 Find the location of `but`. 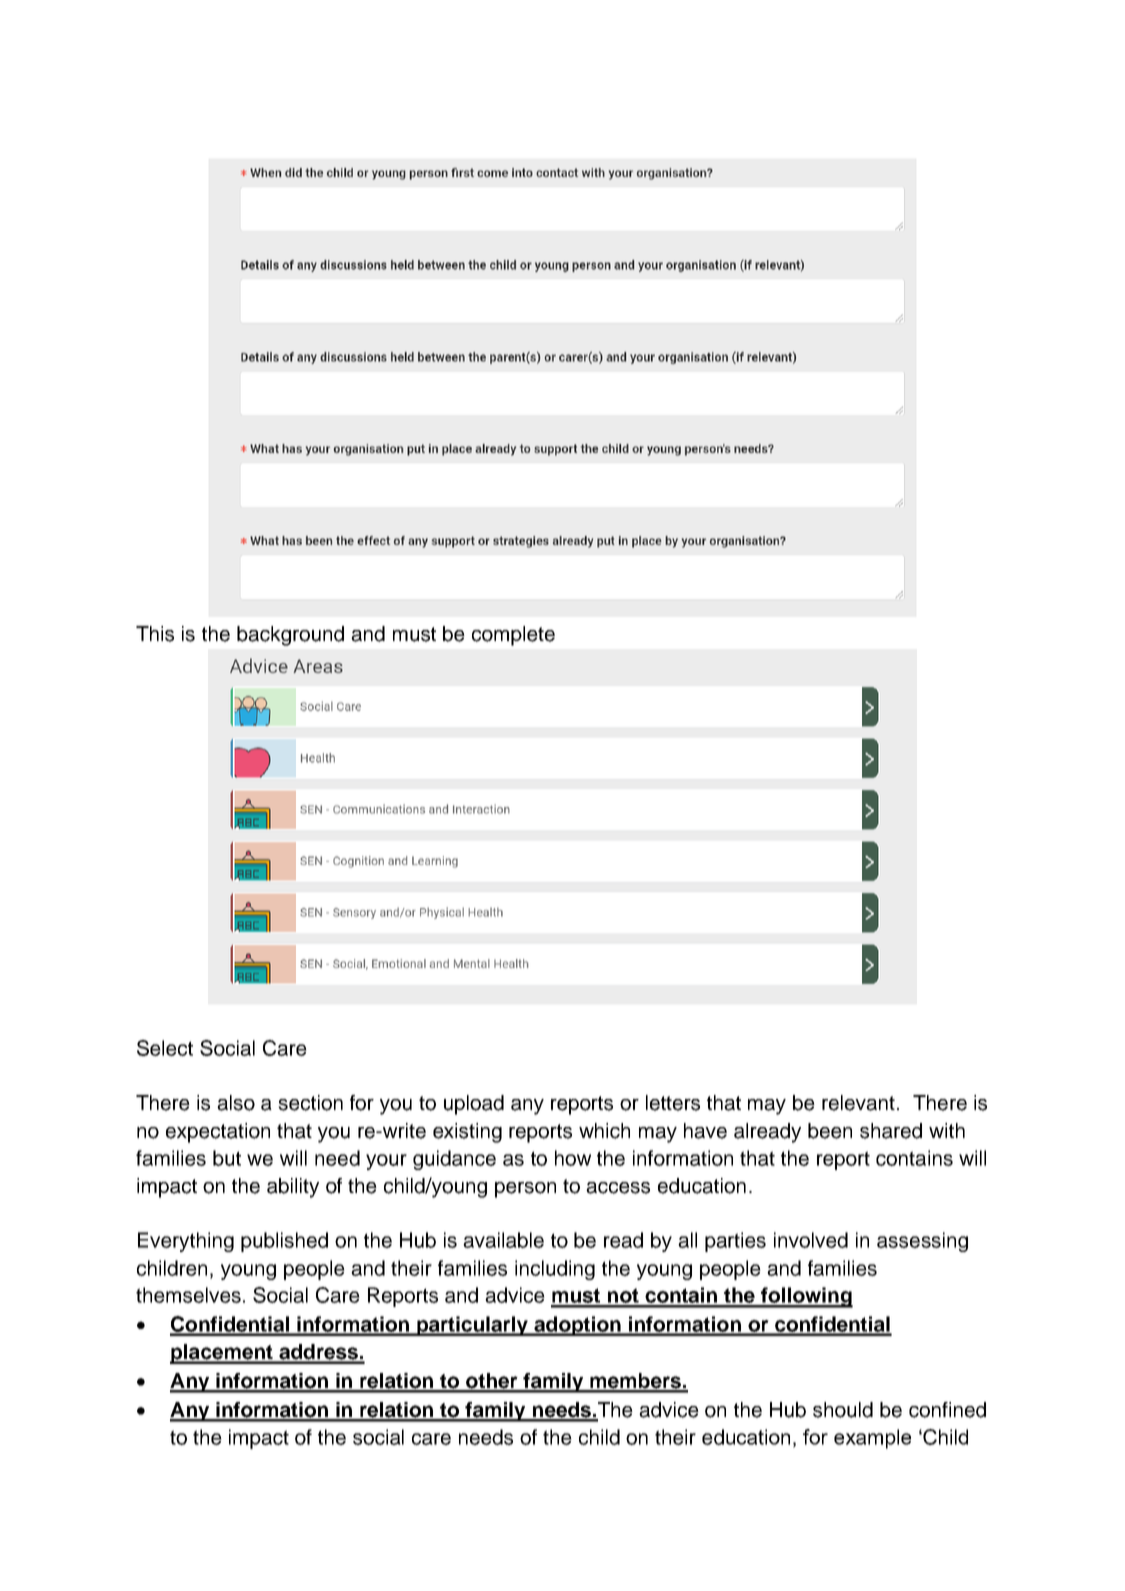

but is located at coordinates (227, 1158).
